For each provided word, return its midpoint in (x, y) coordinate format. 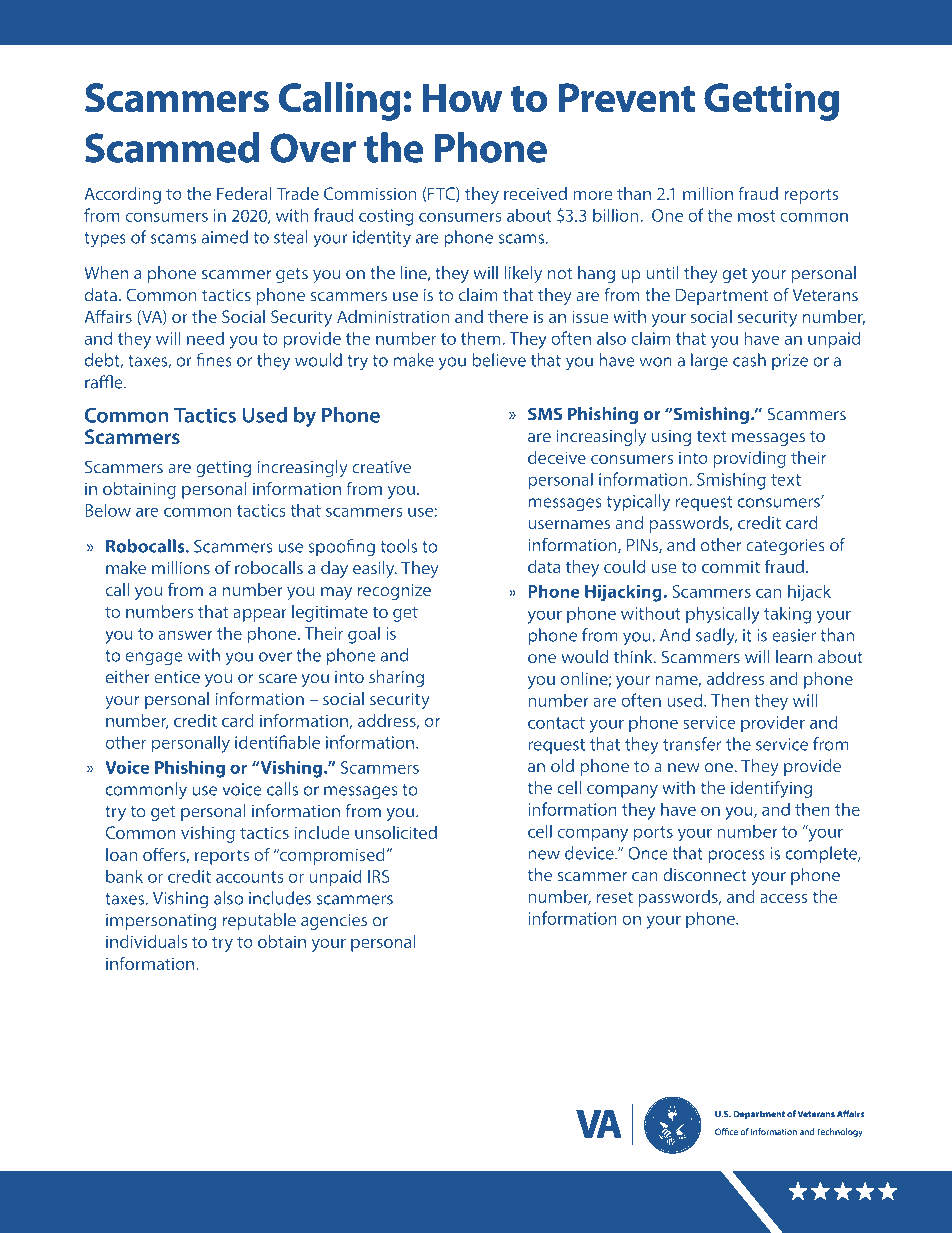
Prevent (627, 98)
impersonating (161, 922)
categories (785, 547)
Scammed (172, 147)
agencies (334, 922)
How (462, 98)
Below (108, 510)
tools (399, 546)
